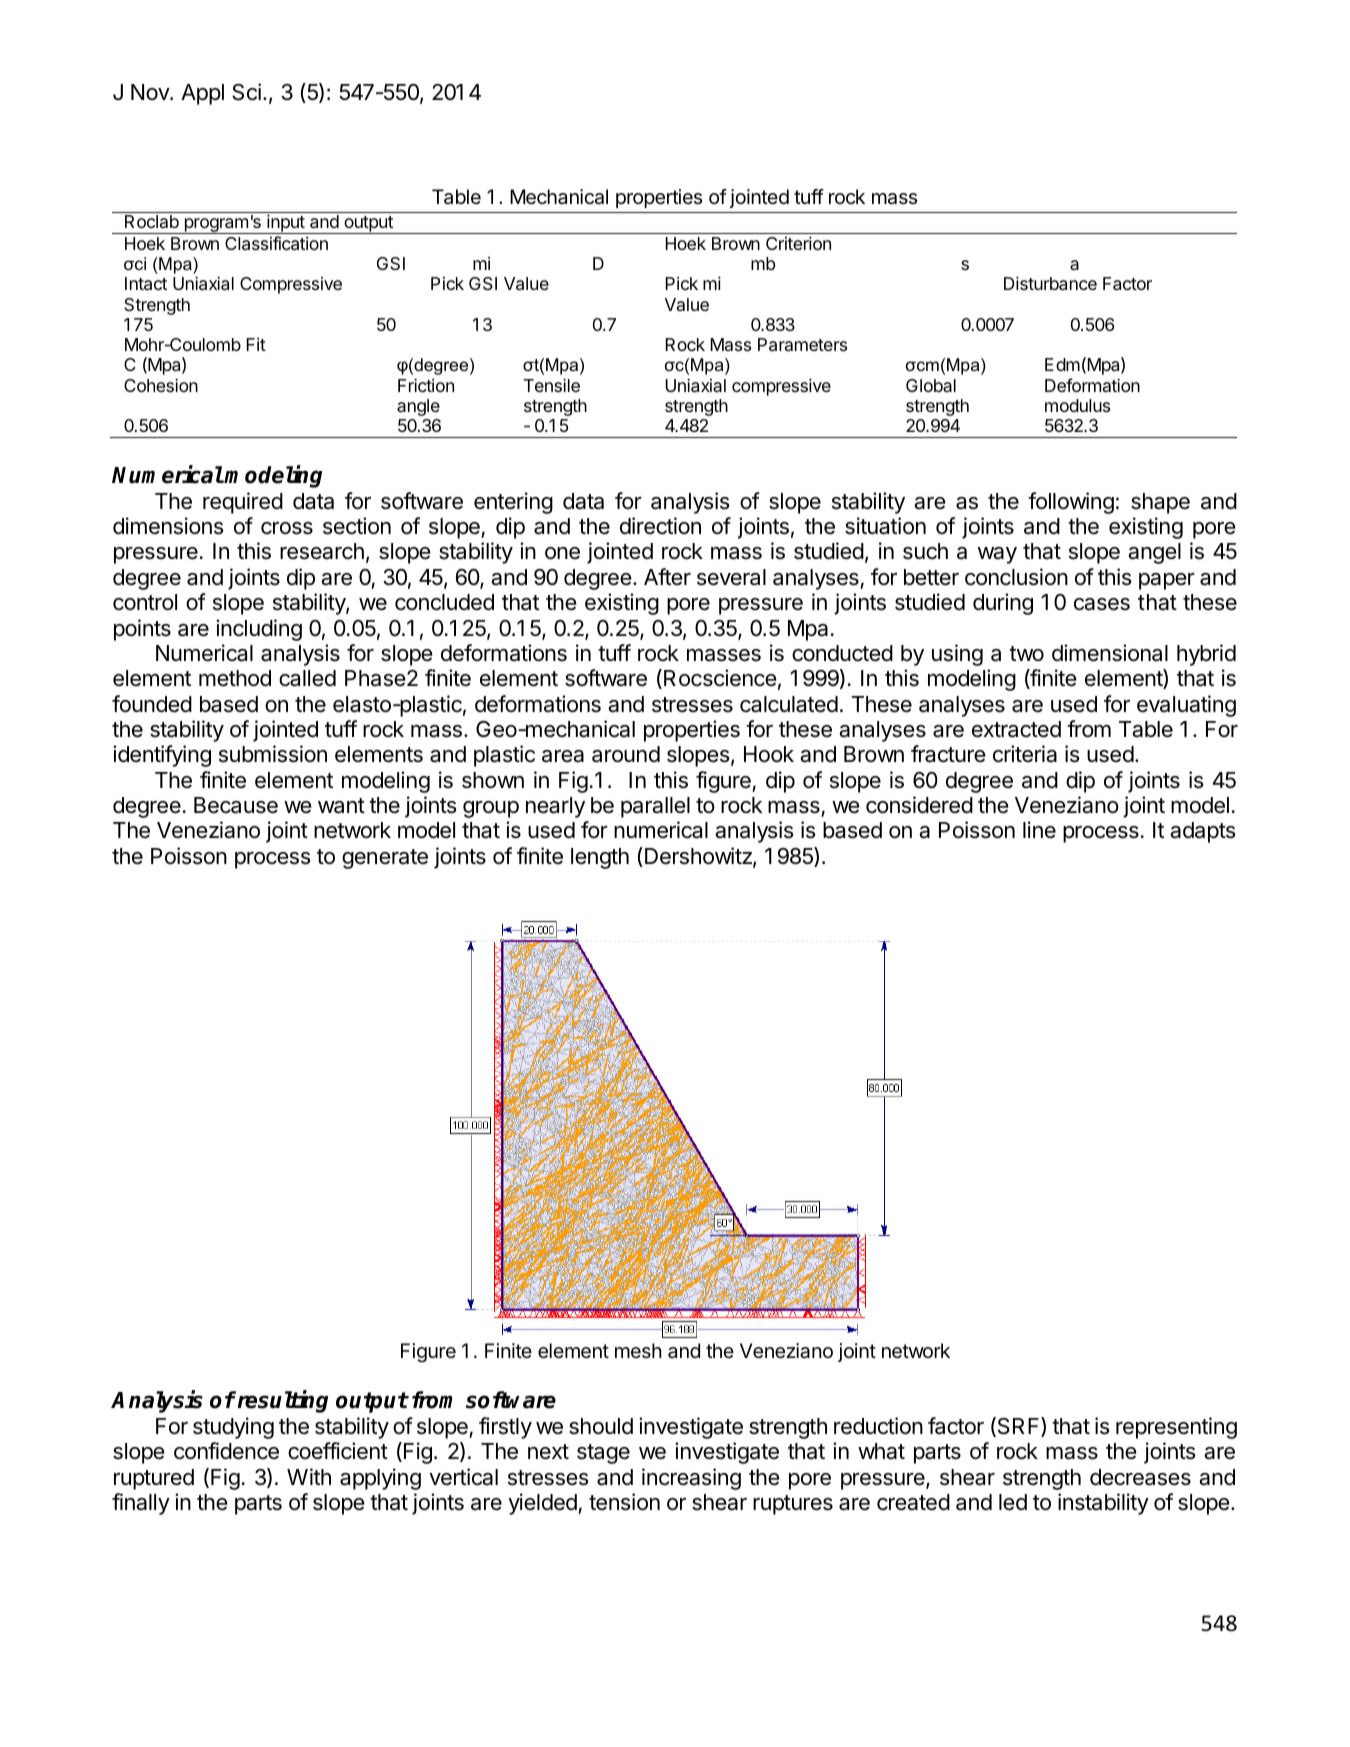 The height and width of the page is (1747, 1350). What do you see at coordinates (1176, 1428) in the page?
I see `representing` at bounding box center [1176, 1428].
